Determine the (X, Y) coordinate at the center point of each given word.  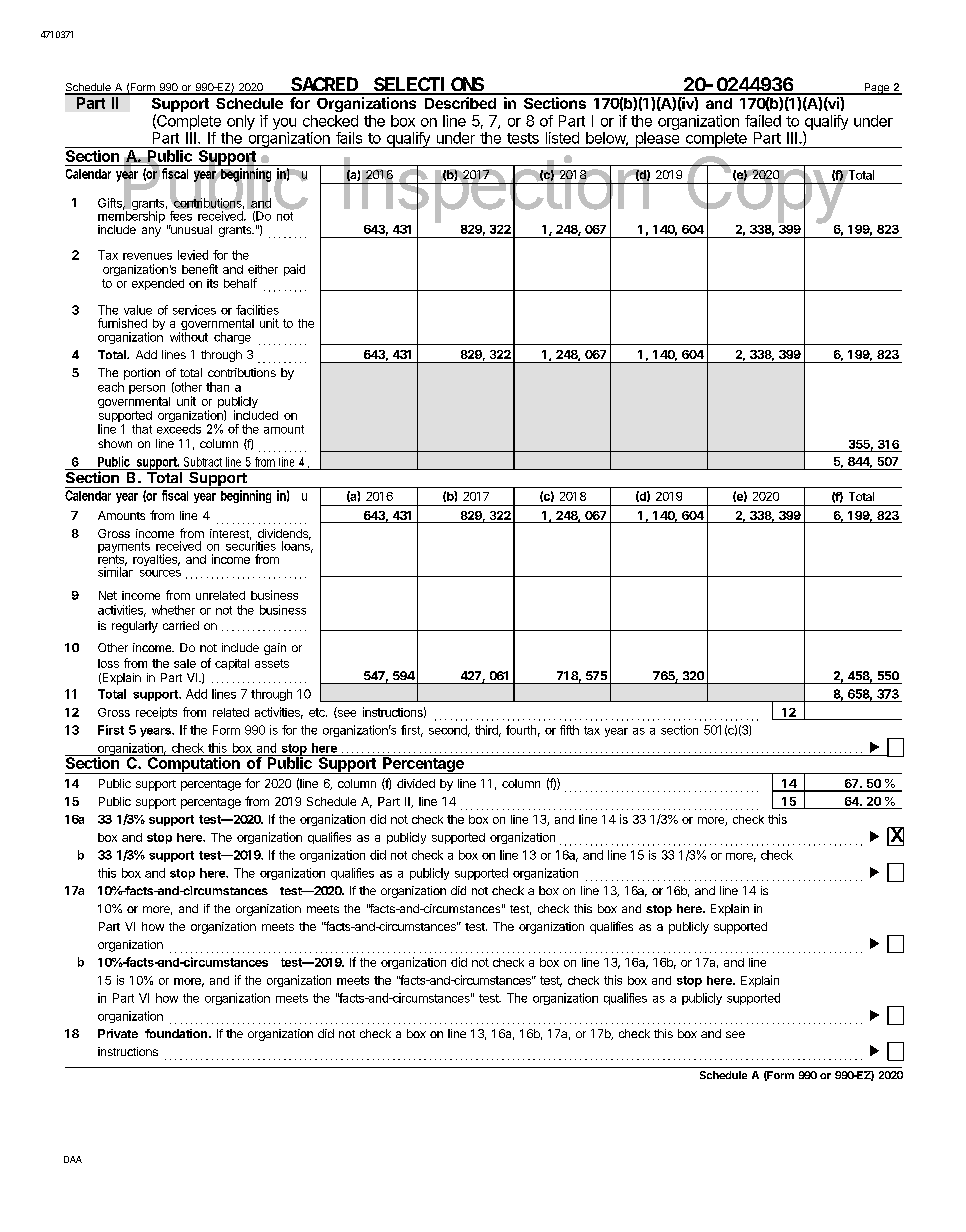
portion (142, 374)
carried (181, 625)
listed (562, 138)
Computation (193, 764)
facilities (257, 310)
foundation (177, 1033)
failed (763, 121)
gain (275, 649)
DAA (73, 1159)
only (241, 122)
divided (416, 783)
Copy (766, 191)
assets (272, 663)
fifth (569, 730)
